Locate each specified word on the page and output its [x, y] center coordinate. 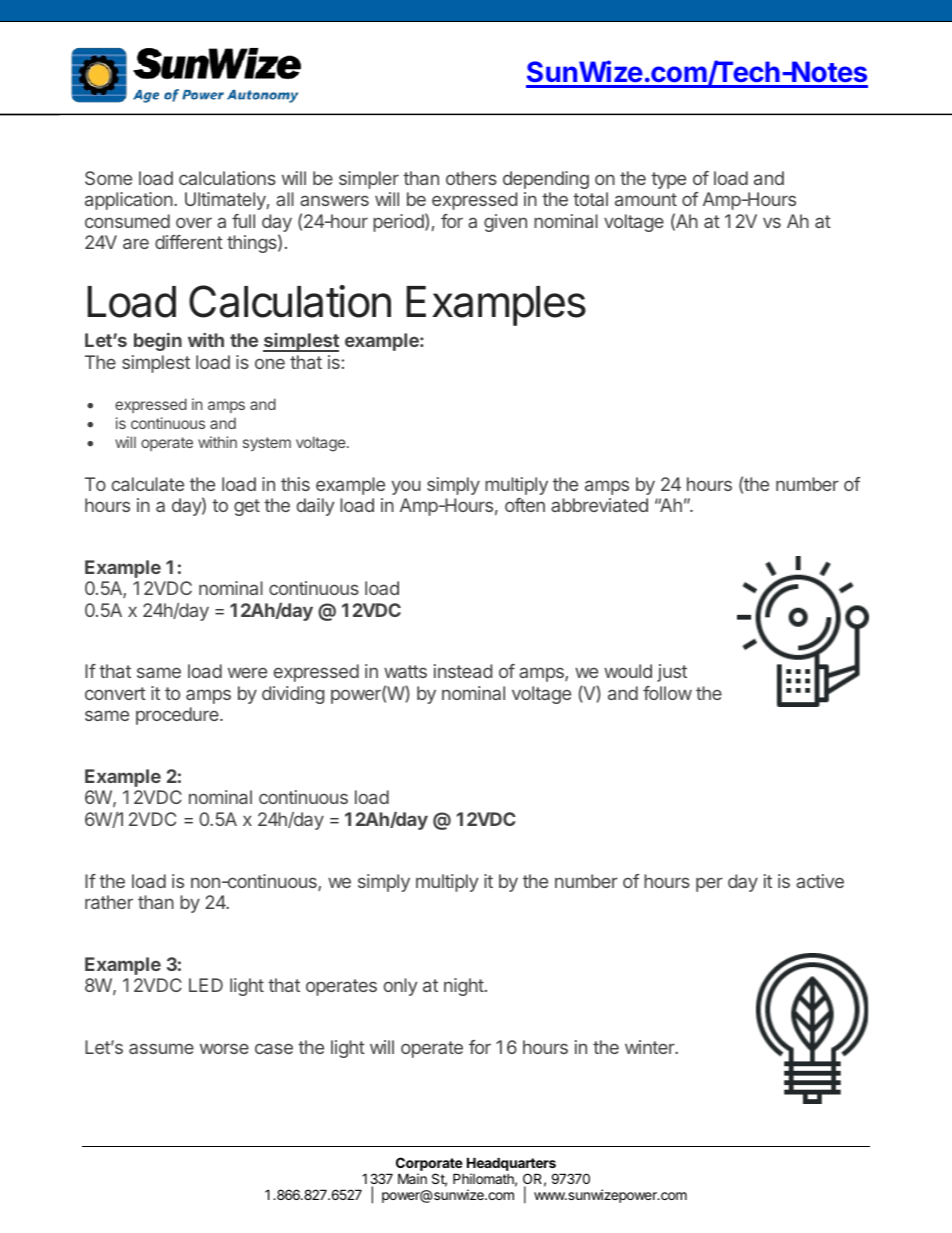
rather [109, 902]
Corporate [429, 1165]
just [672, 673]
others [471, 178]
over [194, 222]
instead [463, 671]
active [820, 881]
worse [224, 1048]
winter [651, 1047]
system [267, 444]
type [668, 180]
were [247, 672]
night [464, 987]
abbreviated [599, 505]
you [406, 488]
